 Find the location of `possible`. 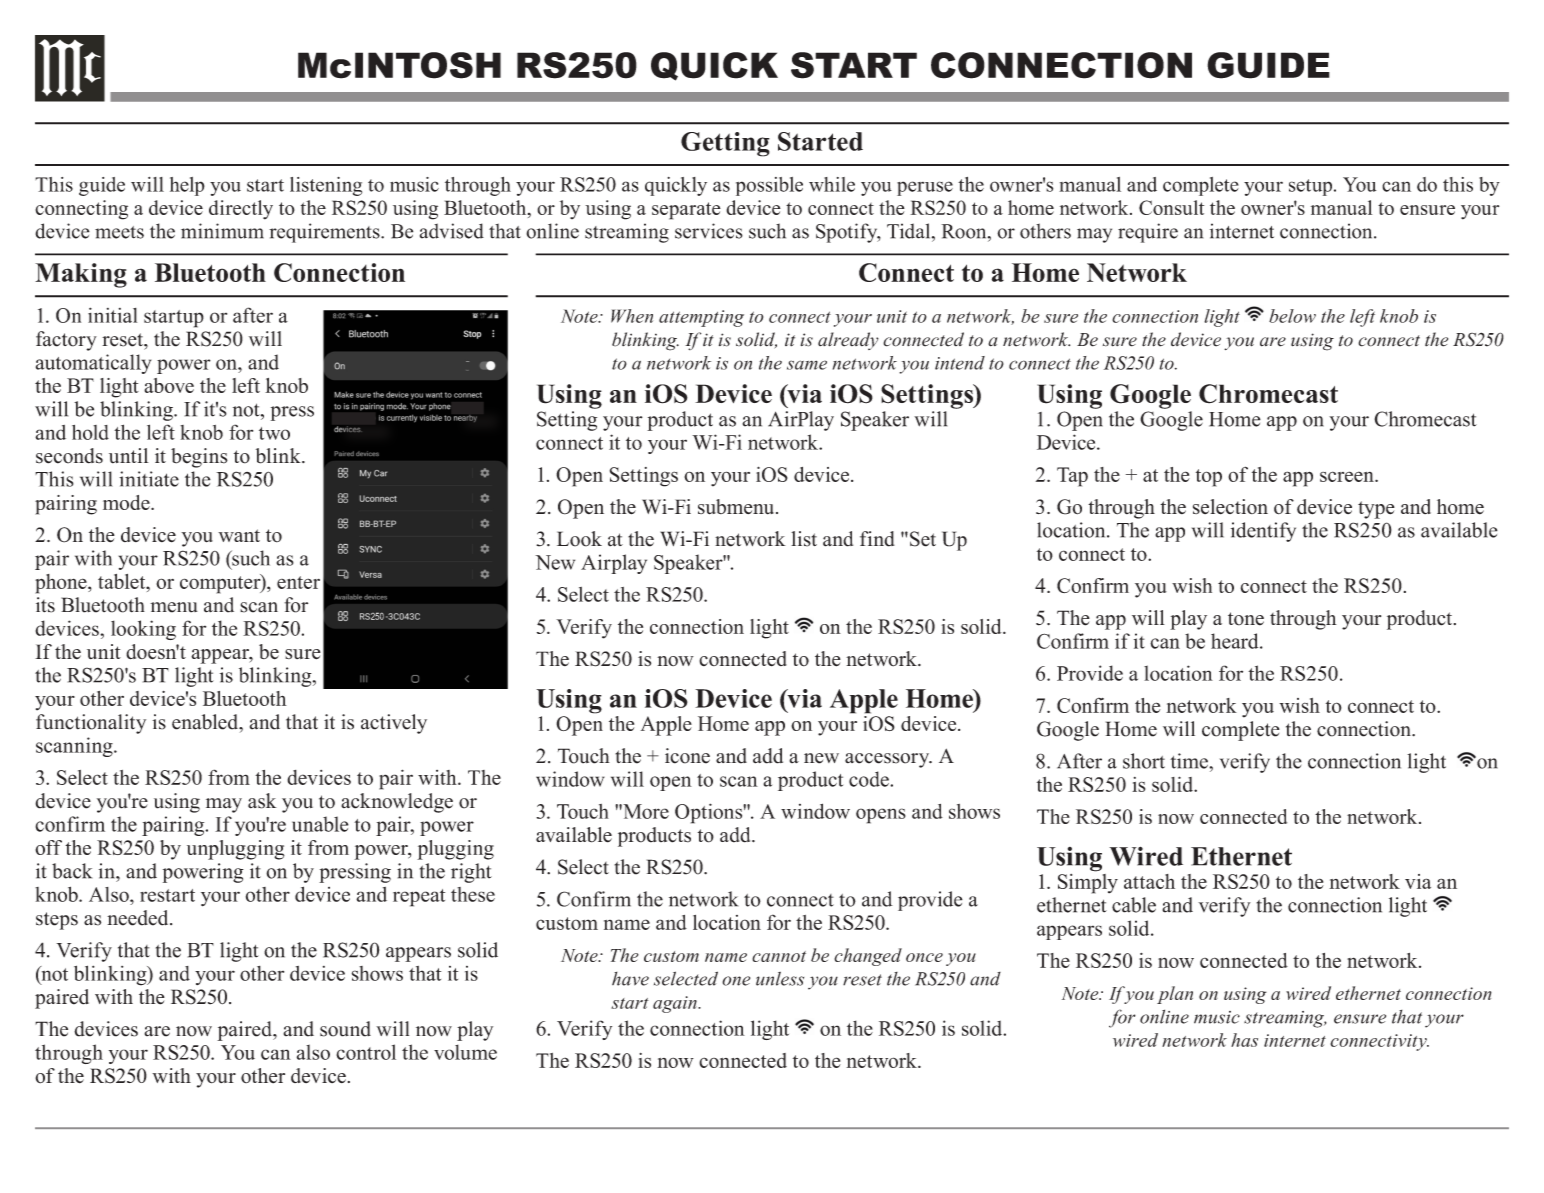

possible is located at coordinates (769, 186).
